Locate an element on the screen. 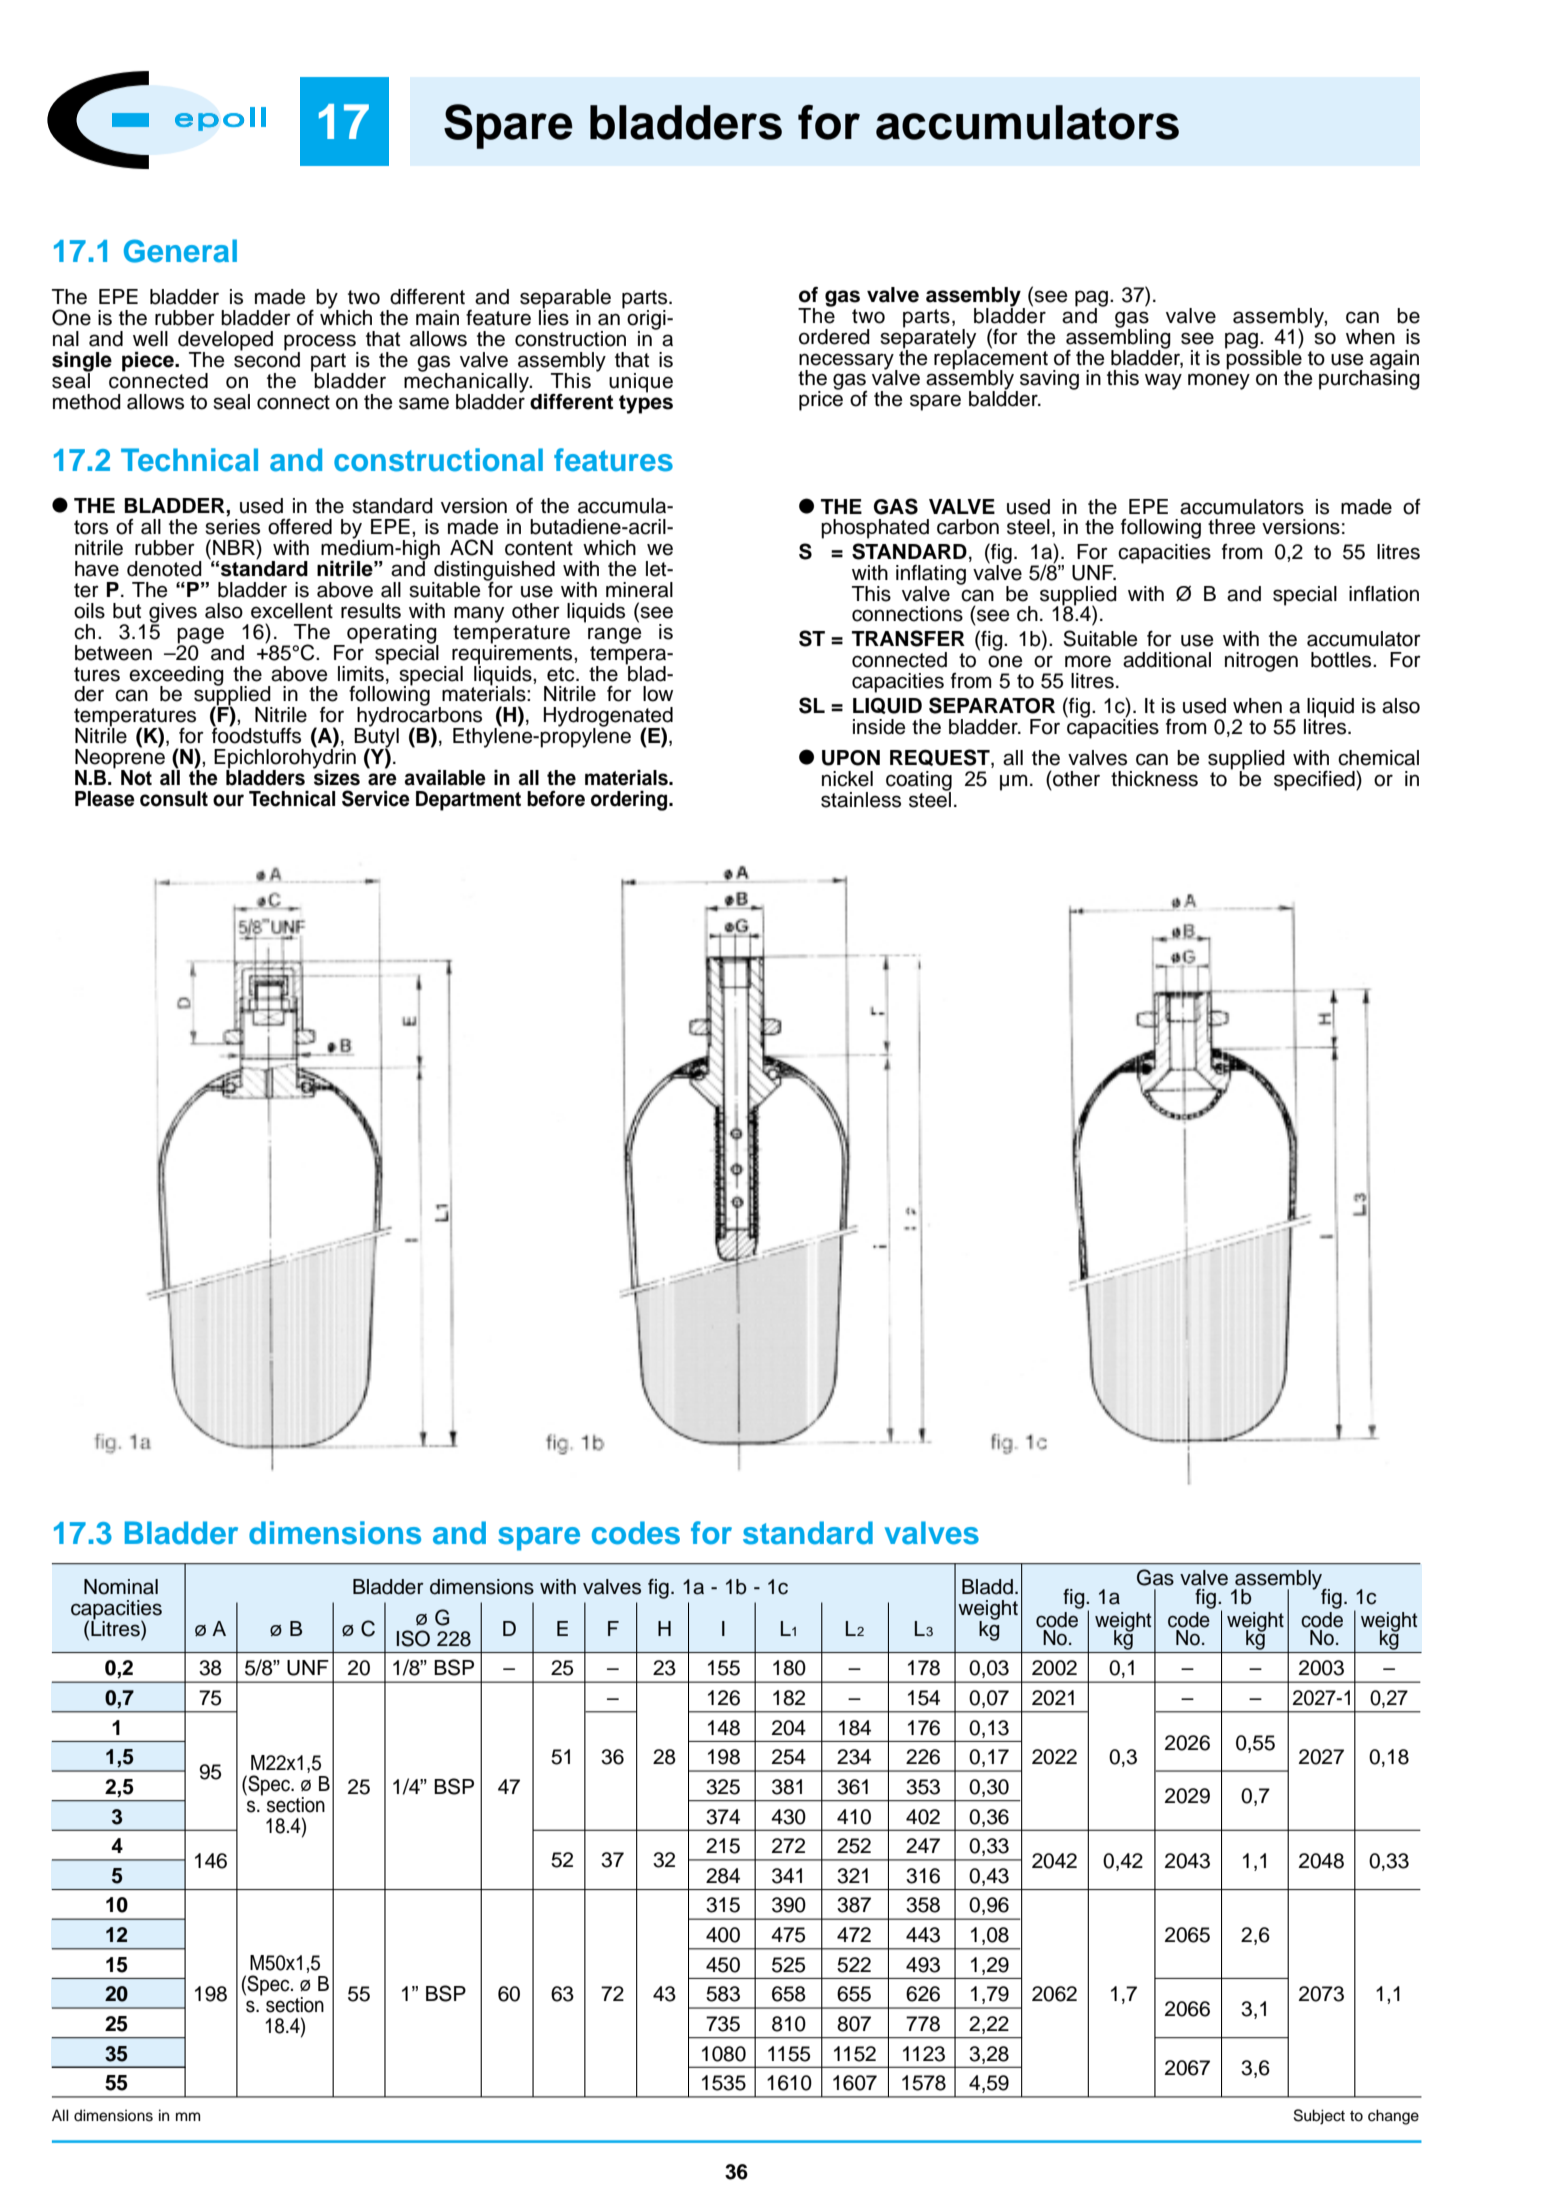 The width and height of the screenshot is (1554, 2200). coating is located at coordinates (919, 782).
